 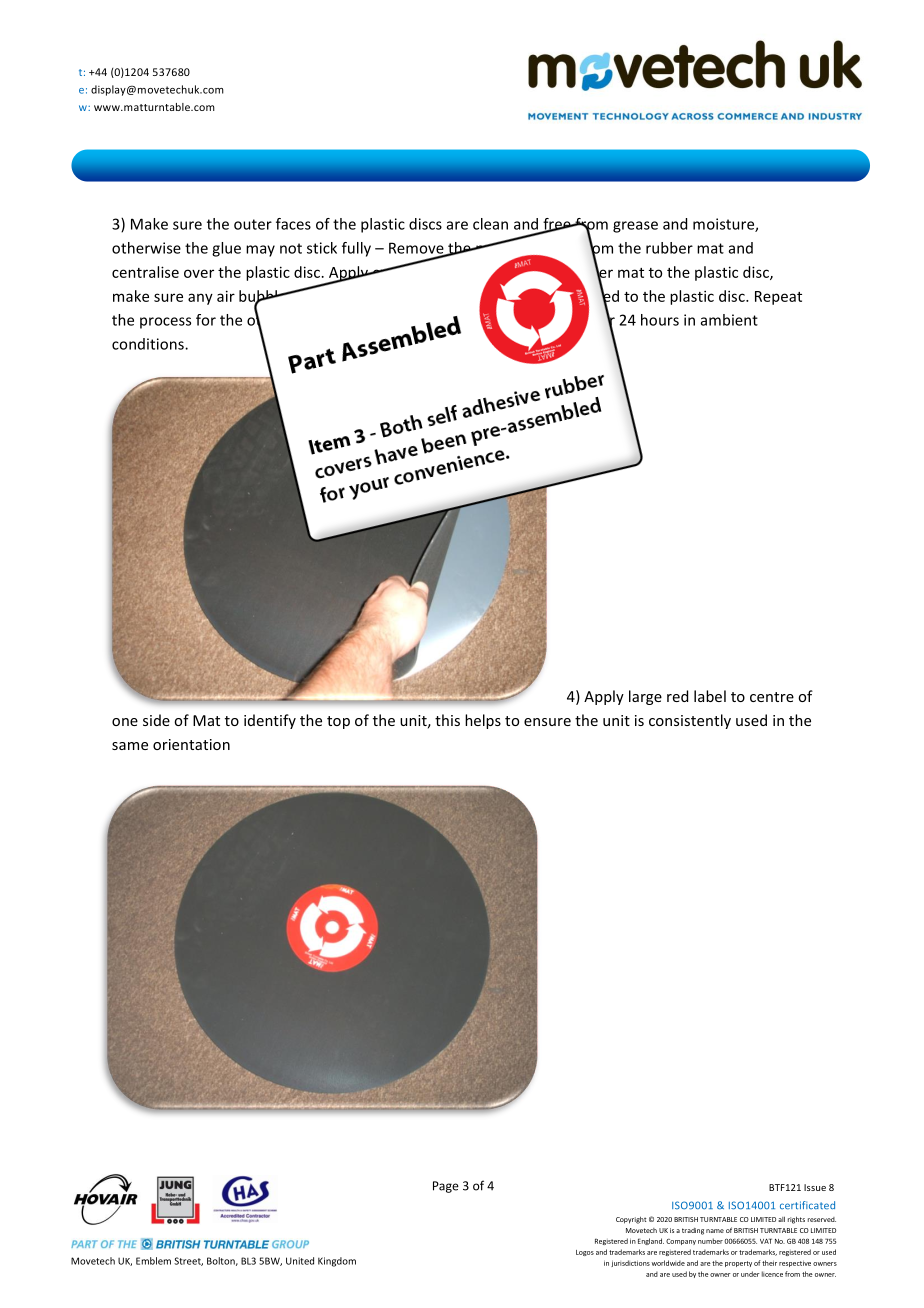 I want to click on orientation, so click(x=191, y=744).
